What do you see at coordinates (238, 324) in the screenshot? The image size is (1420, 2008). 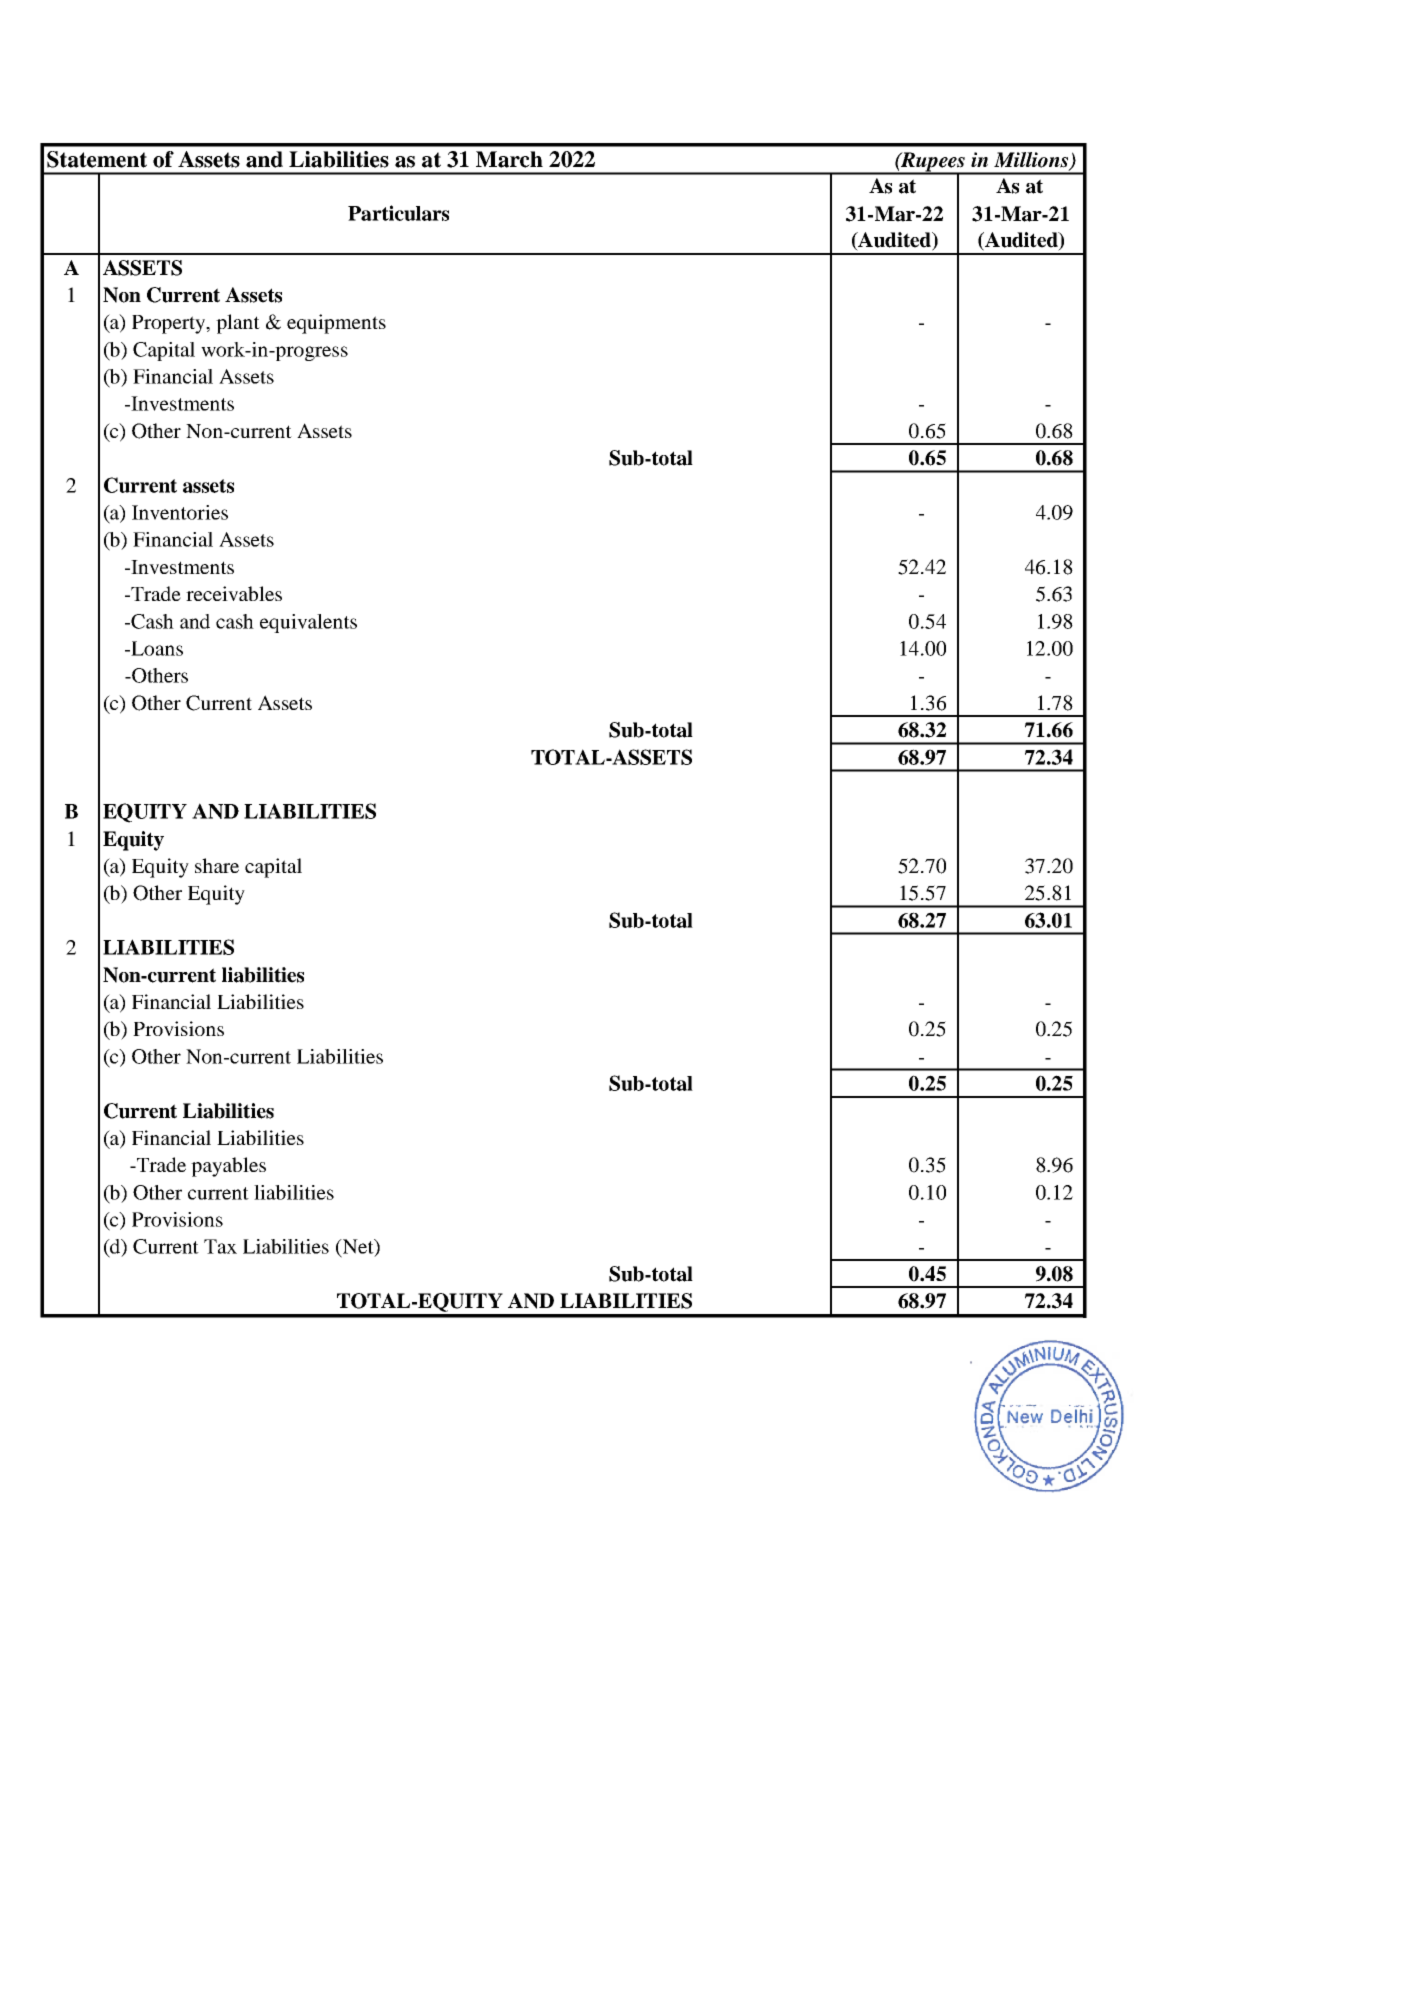 I see `plant` at bounding box center [238, 324].
